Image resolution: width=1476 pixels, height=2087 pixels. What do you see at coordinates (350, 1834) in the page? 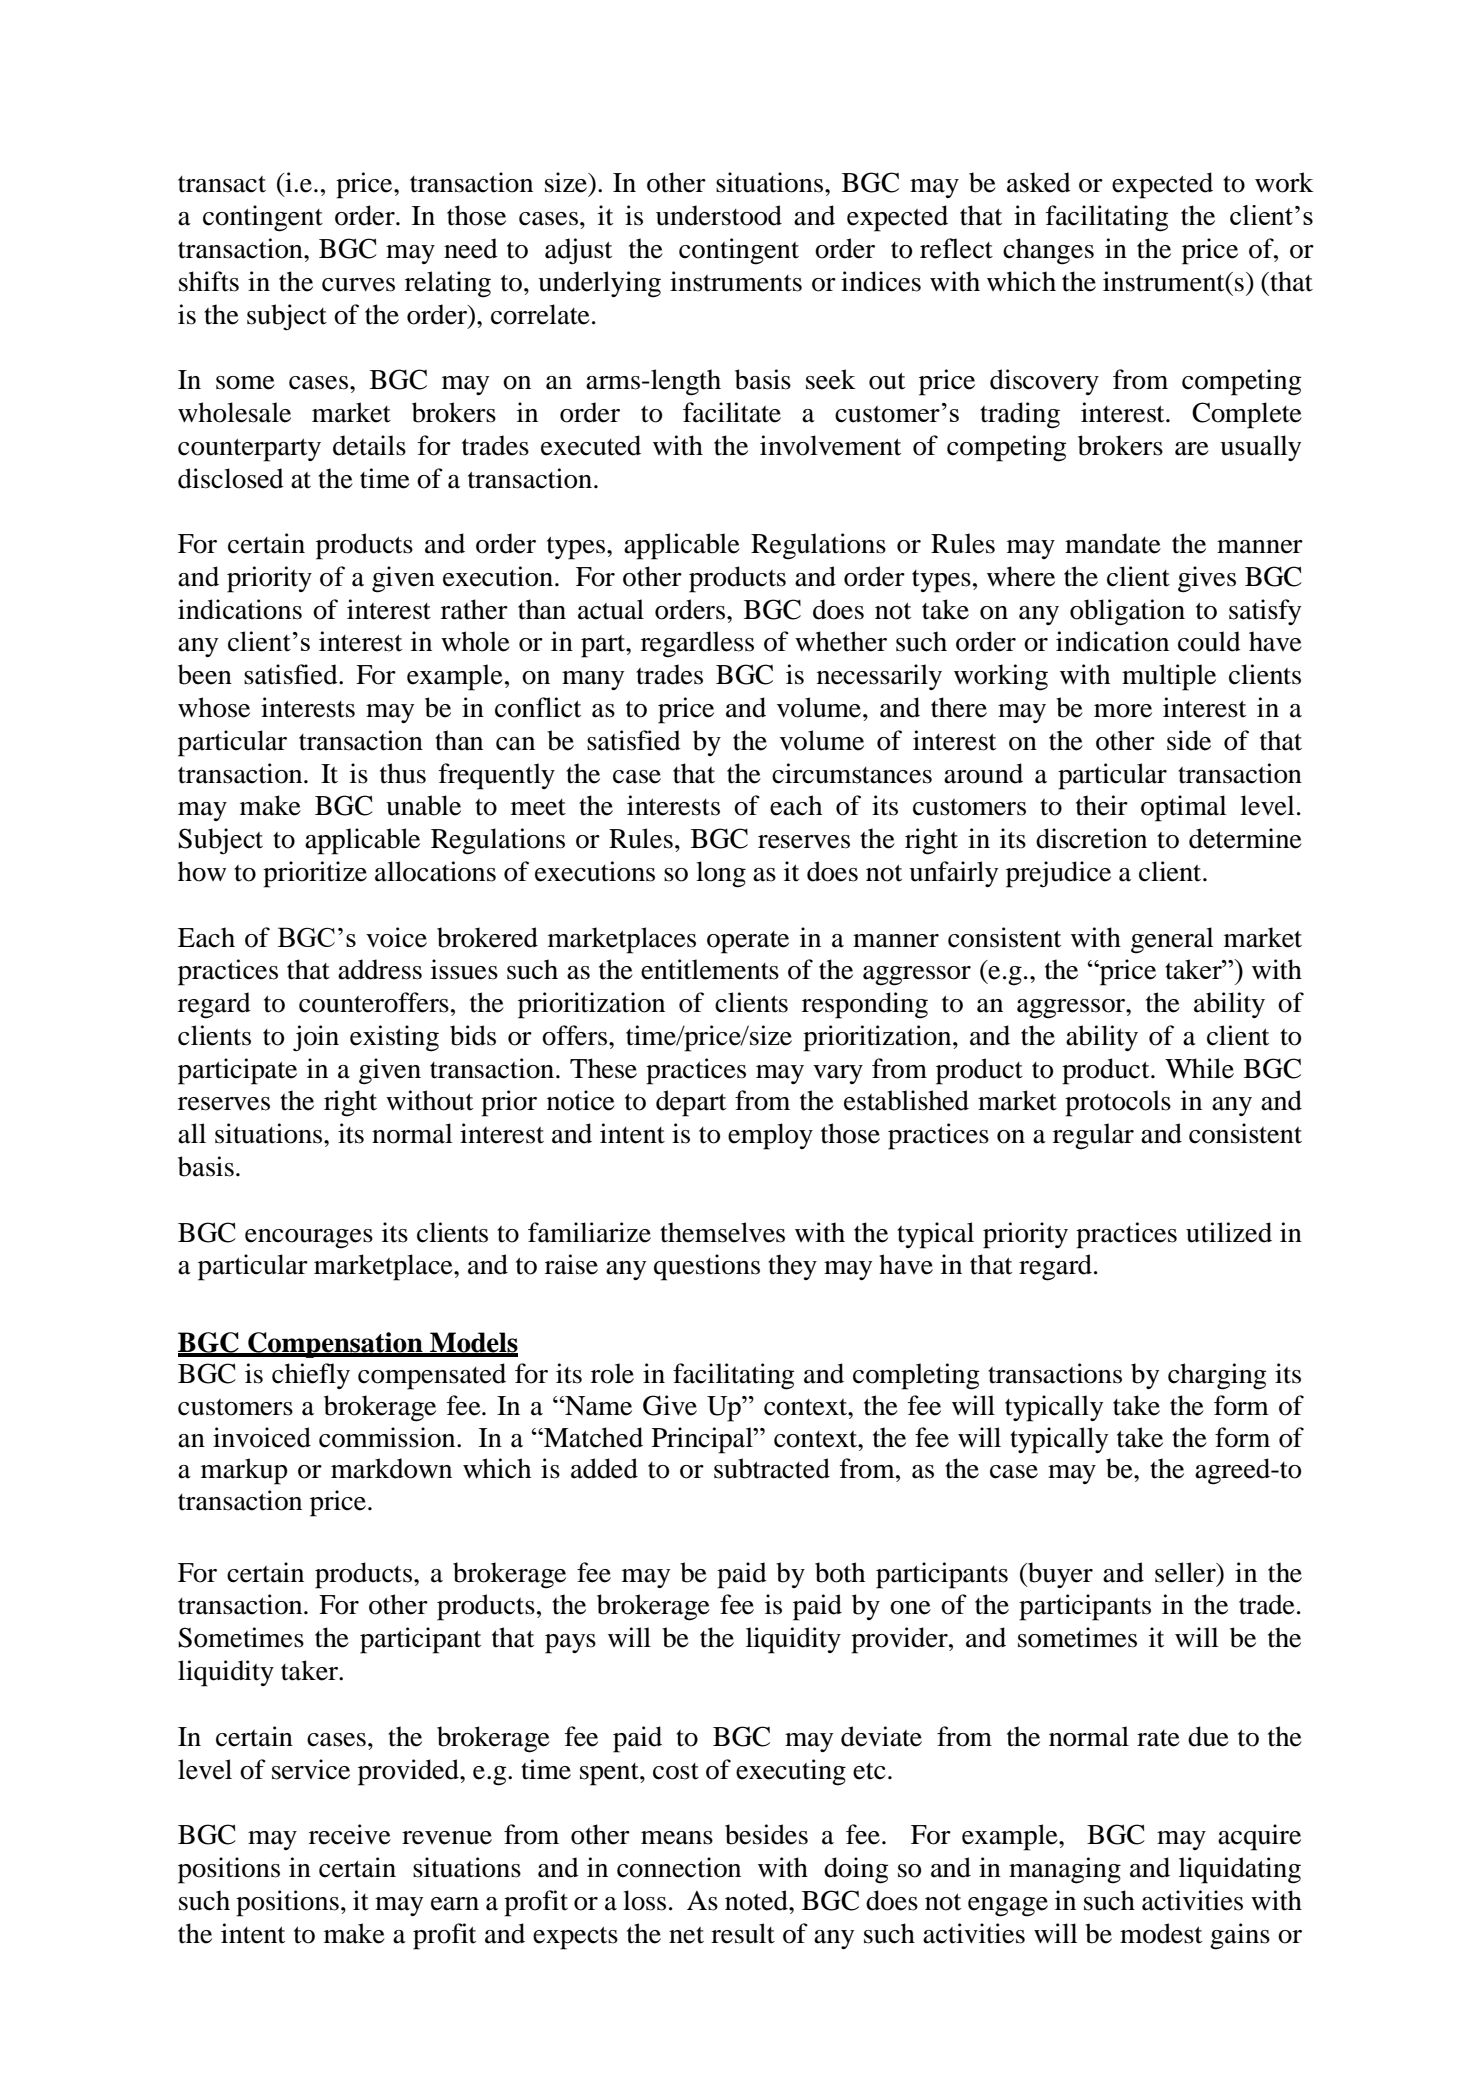
I see `receive` at bounding box center [350, 1834].
